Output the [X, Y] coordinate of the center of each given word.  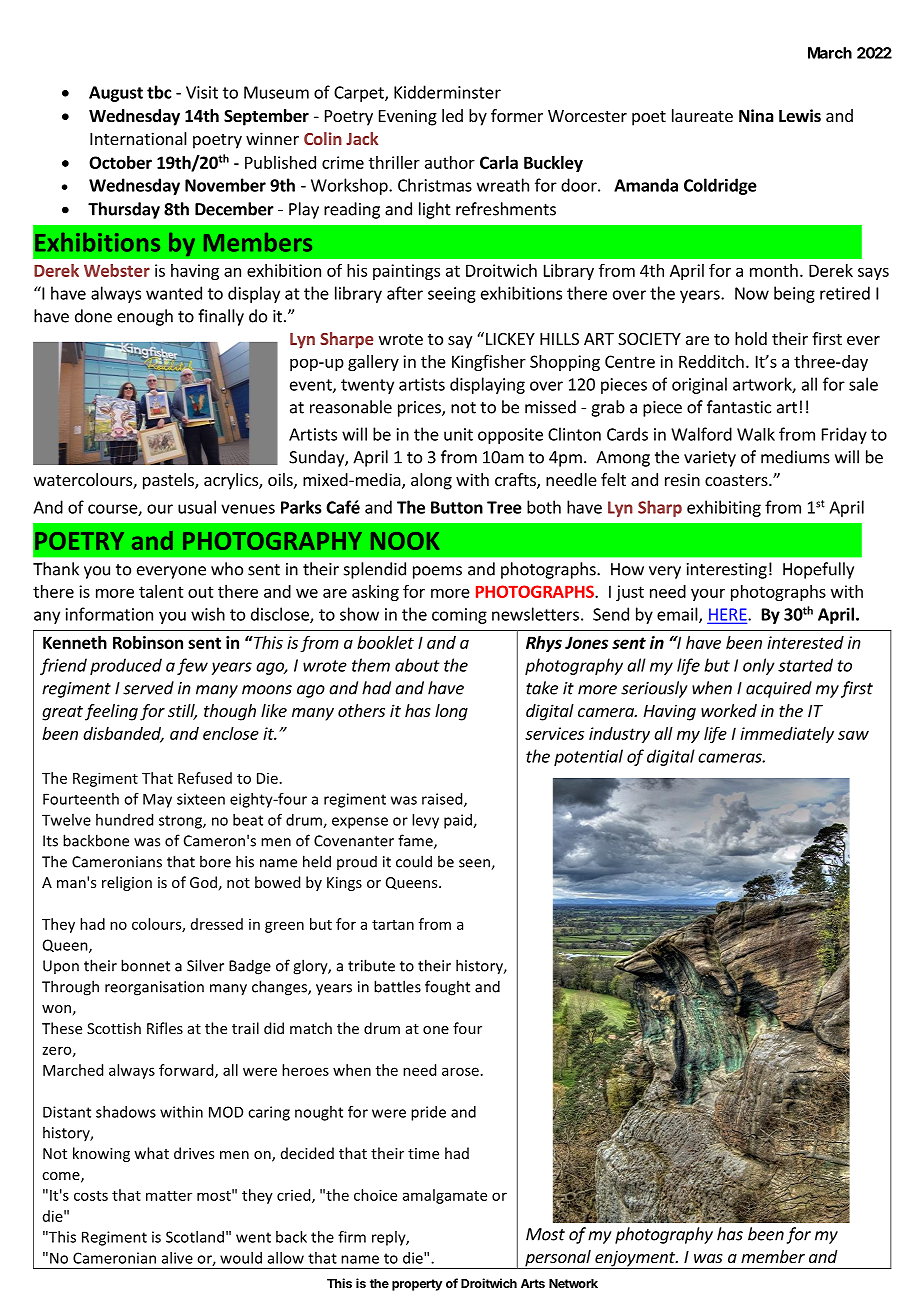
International [138, 138]
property [417, 1285]
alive [177, 1258]
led [452, 115]
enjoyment [635, 1259]
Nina [756, 115]
